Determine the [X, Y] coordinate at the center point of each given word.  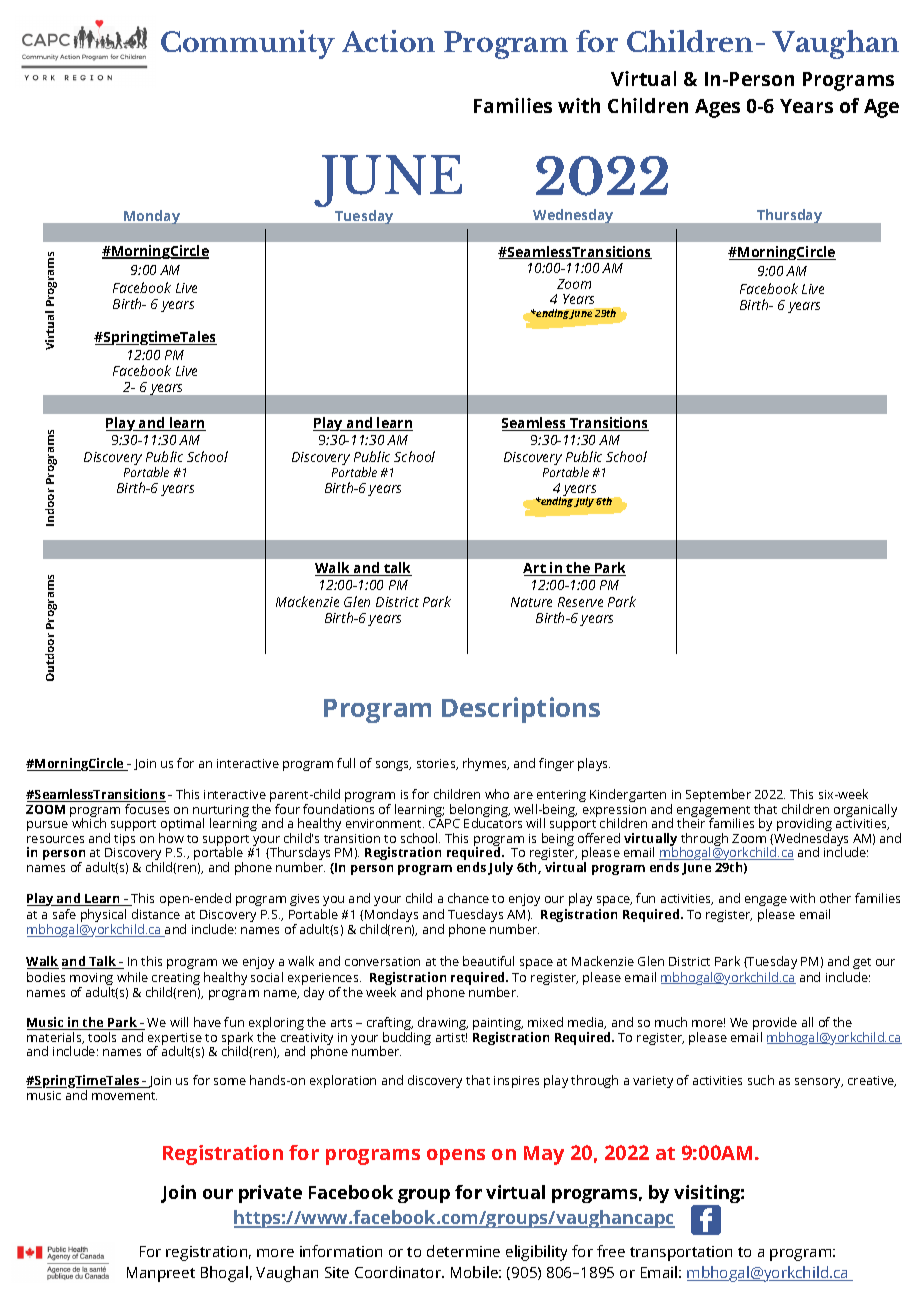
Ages [717, 108]
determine [463, 1251]
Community [248, 44]
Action [388, 41]
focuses [147, 809]
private [270, 1194]
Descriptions [521, 710]
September [718, 795]
